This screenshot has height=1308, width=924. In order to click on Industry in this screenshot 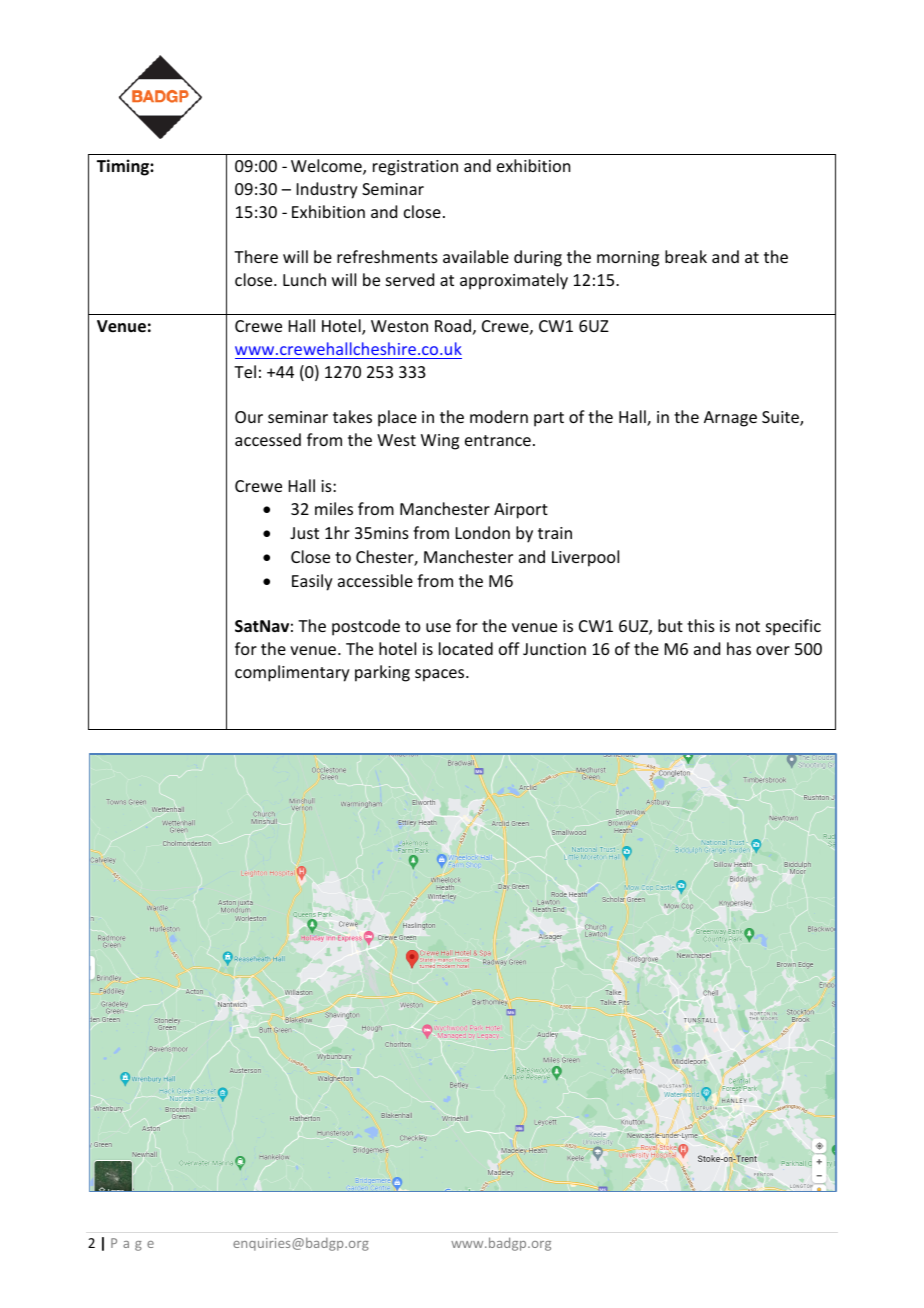, I will do `click(327, 190)`.
